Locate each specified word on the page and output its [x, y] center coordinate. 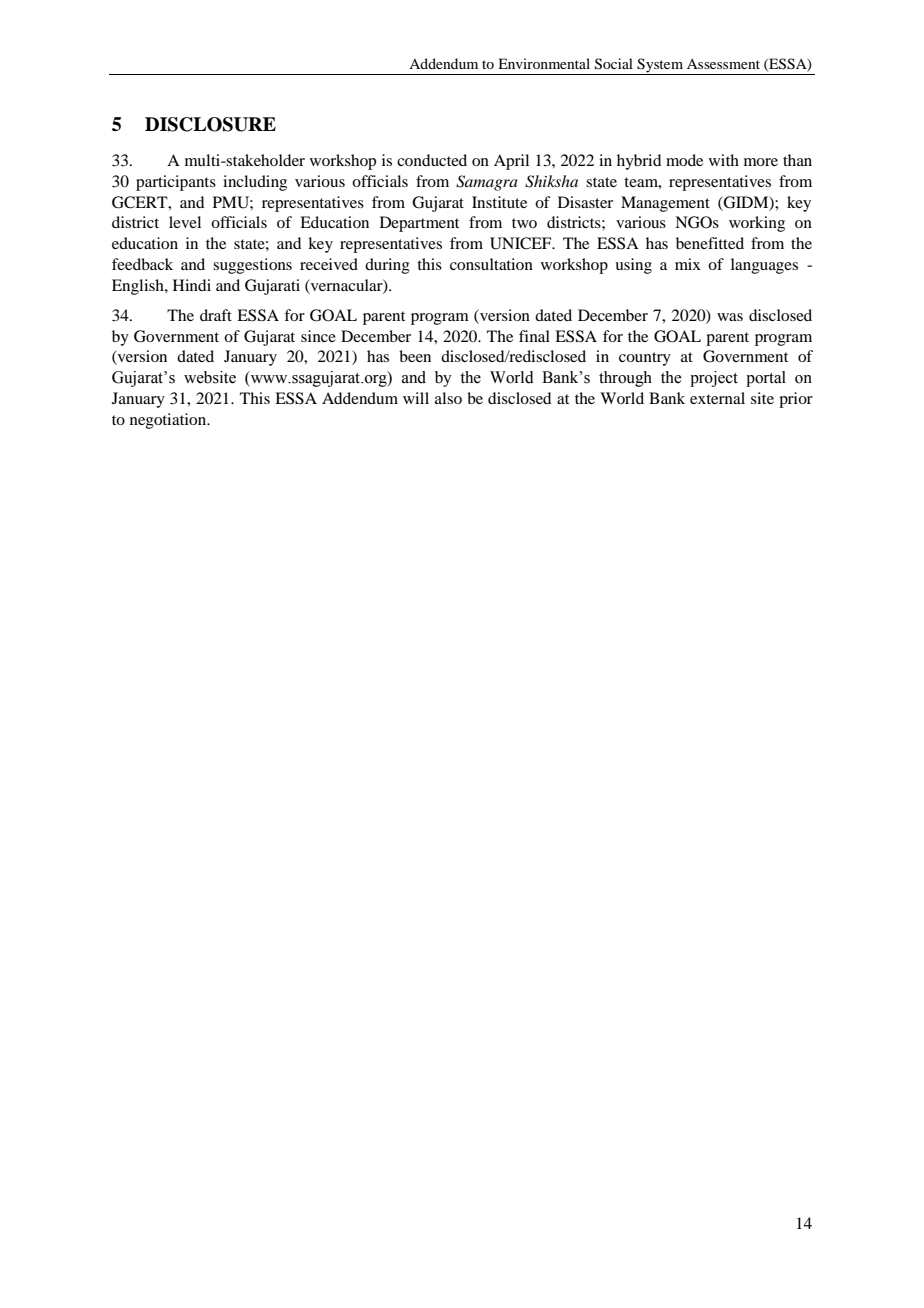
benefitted [710, 243]
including [255, 183]
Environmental [544, 63]
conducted [432, 160]
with [724, 160]
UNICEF [522, 243]
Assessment [723, 64]
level [185, 222]
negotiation [169, 421]
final [534, 336]
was [730, 317]
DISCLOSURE [210, 124]
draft [216, 315]
